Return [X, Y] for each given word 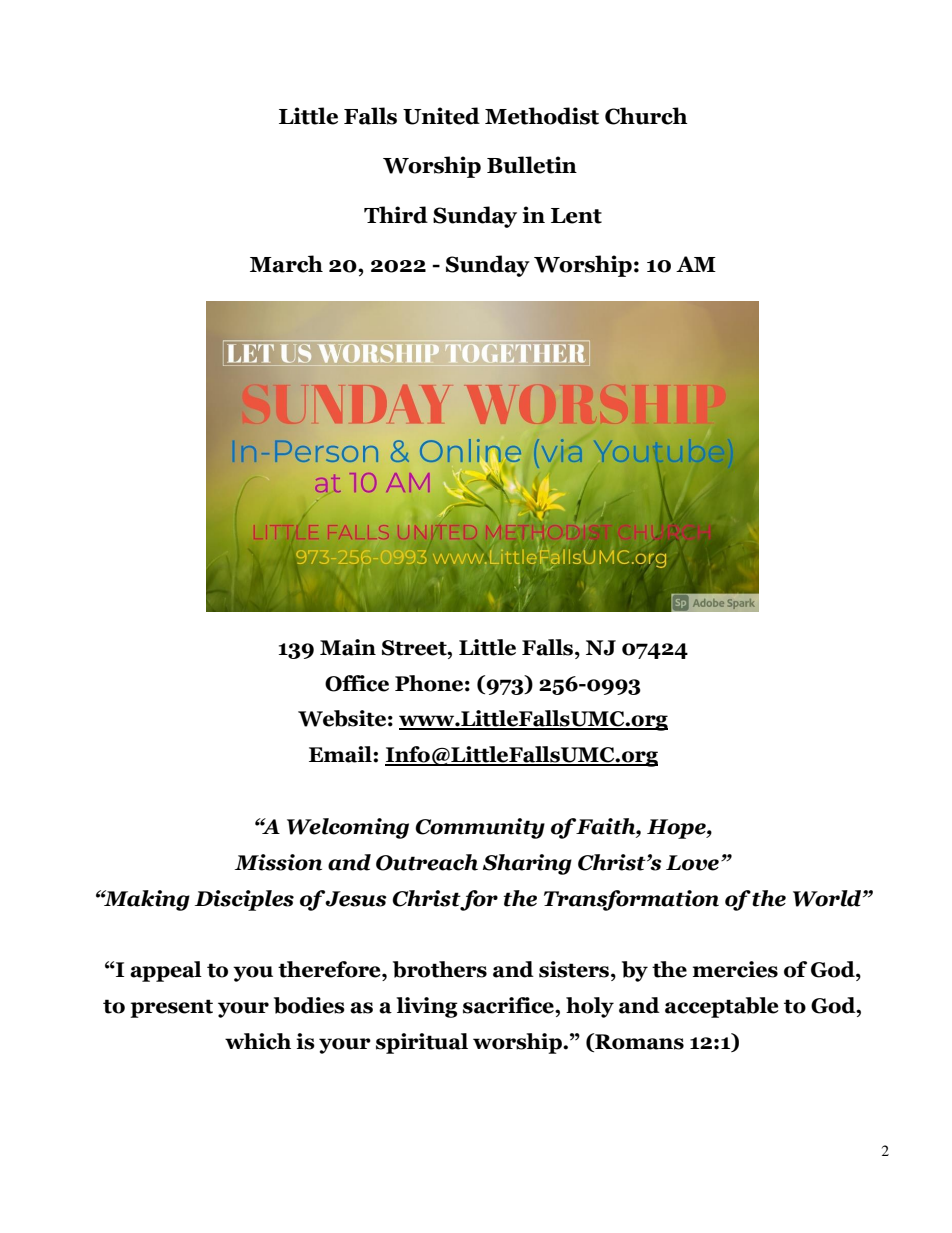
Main [348, 647]
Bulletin [532, 165]
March [286, 264]
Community [480, 828]
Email [341, 754]
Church [646, 116]
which [258, 1041]
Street [415, 648]
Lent [576, 216]
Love [692, 863]
